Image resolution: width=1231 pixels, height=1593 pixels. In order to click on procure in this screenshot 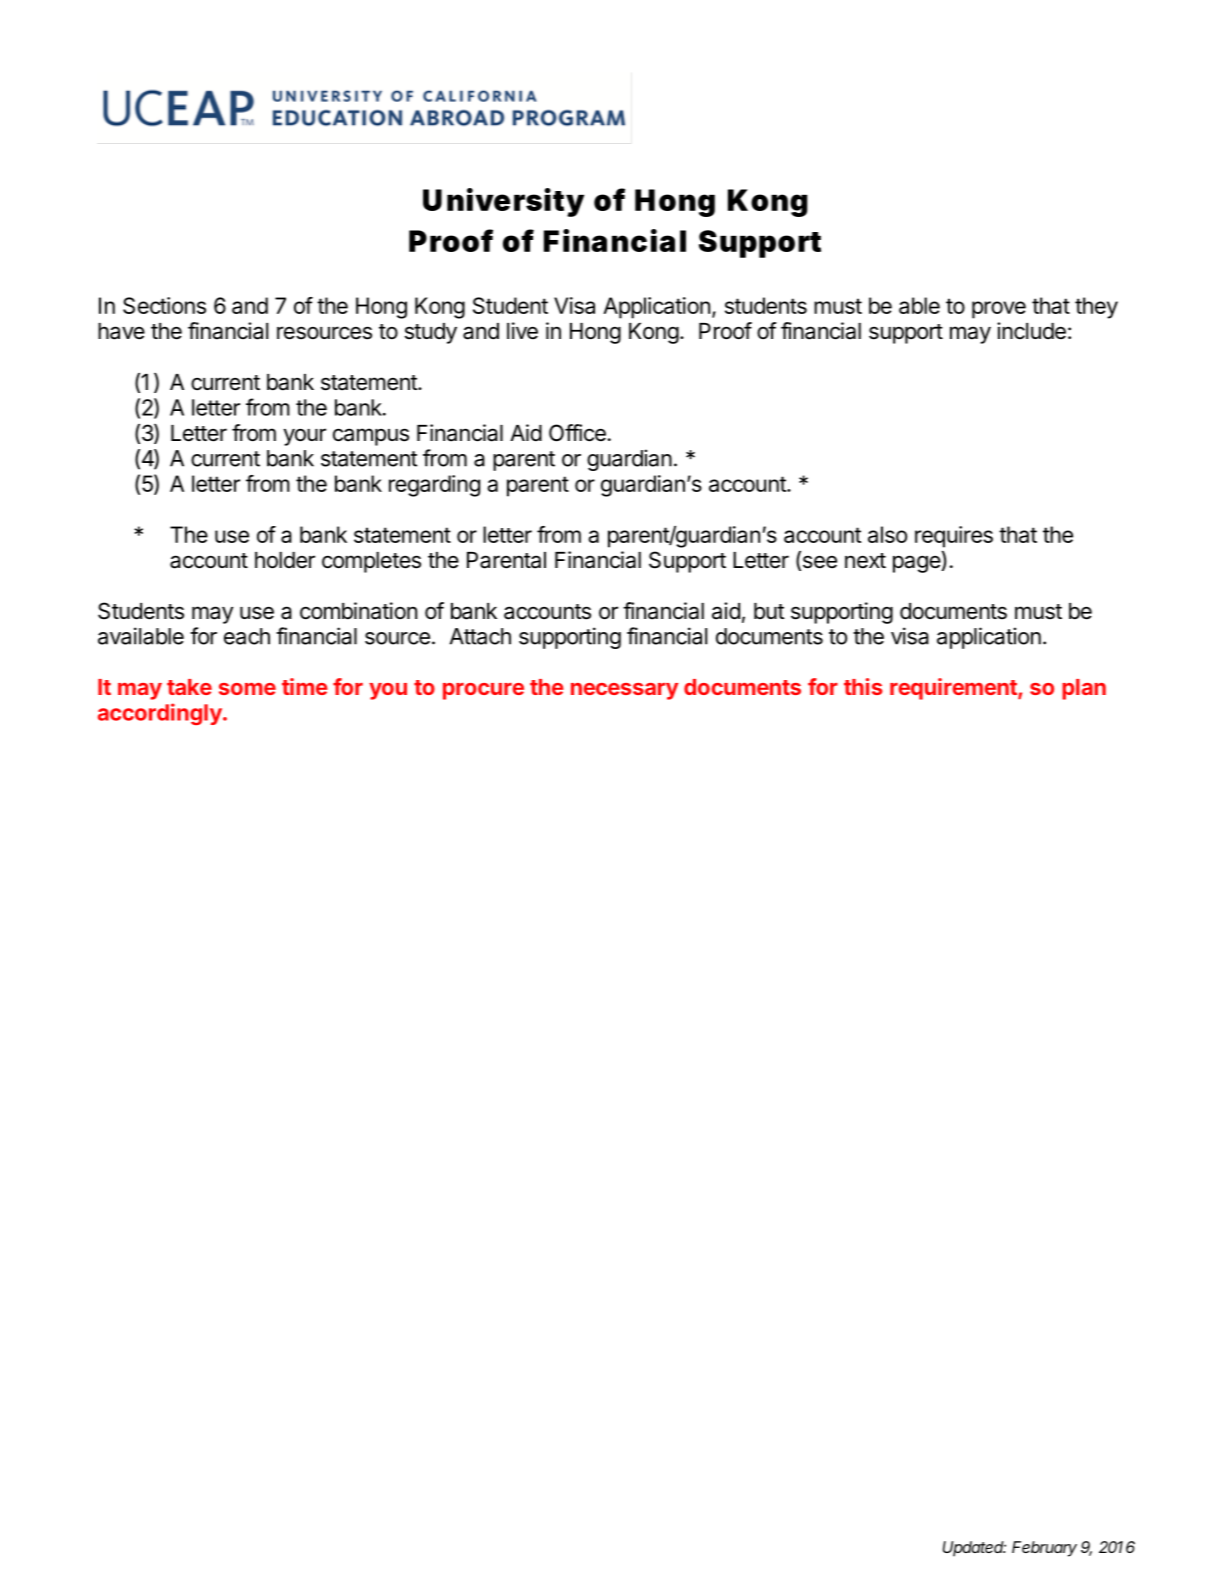, I will do `click(483, 691)`.
